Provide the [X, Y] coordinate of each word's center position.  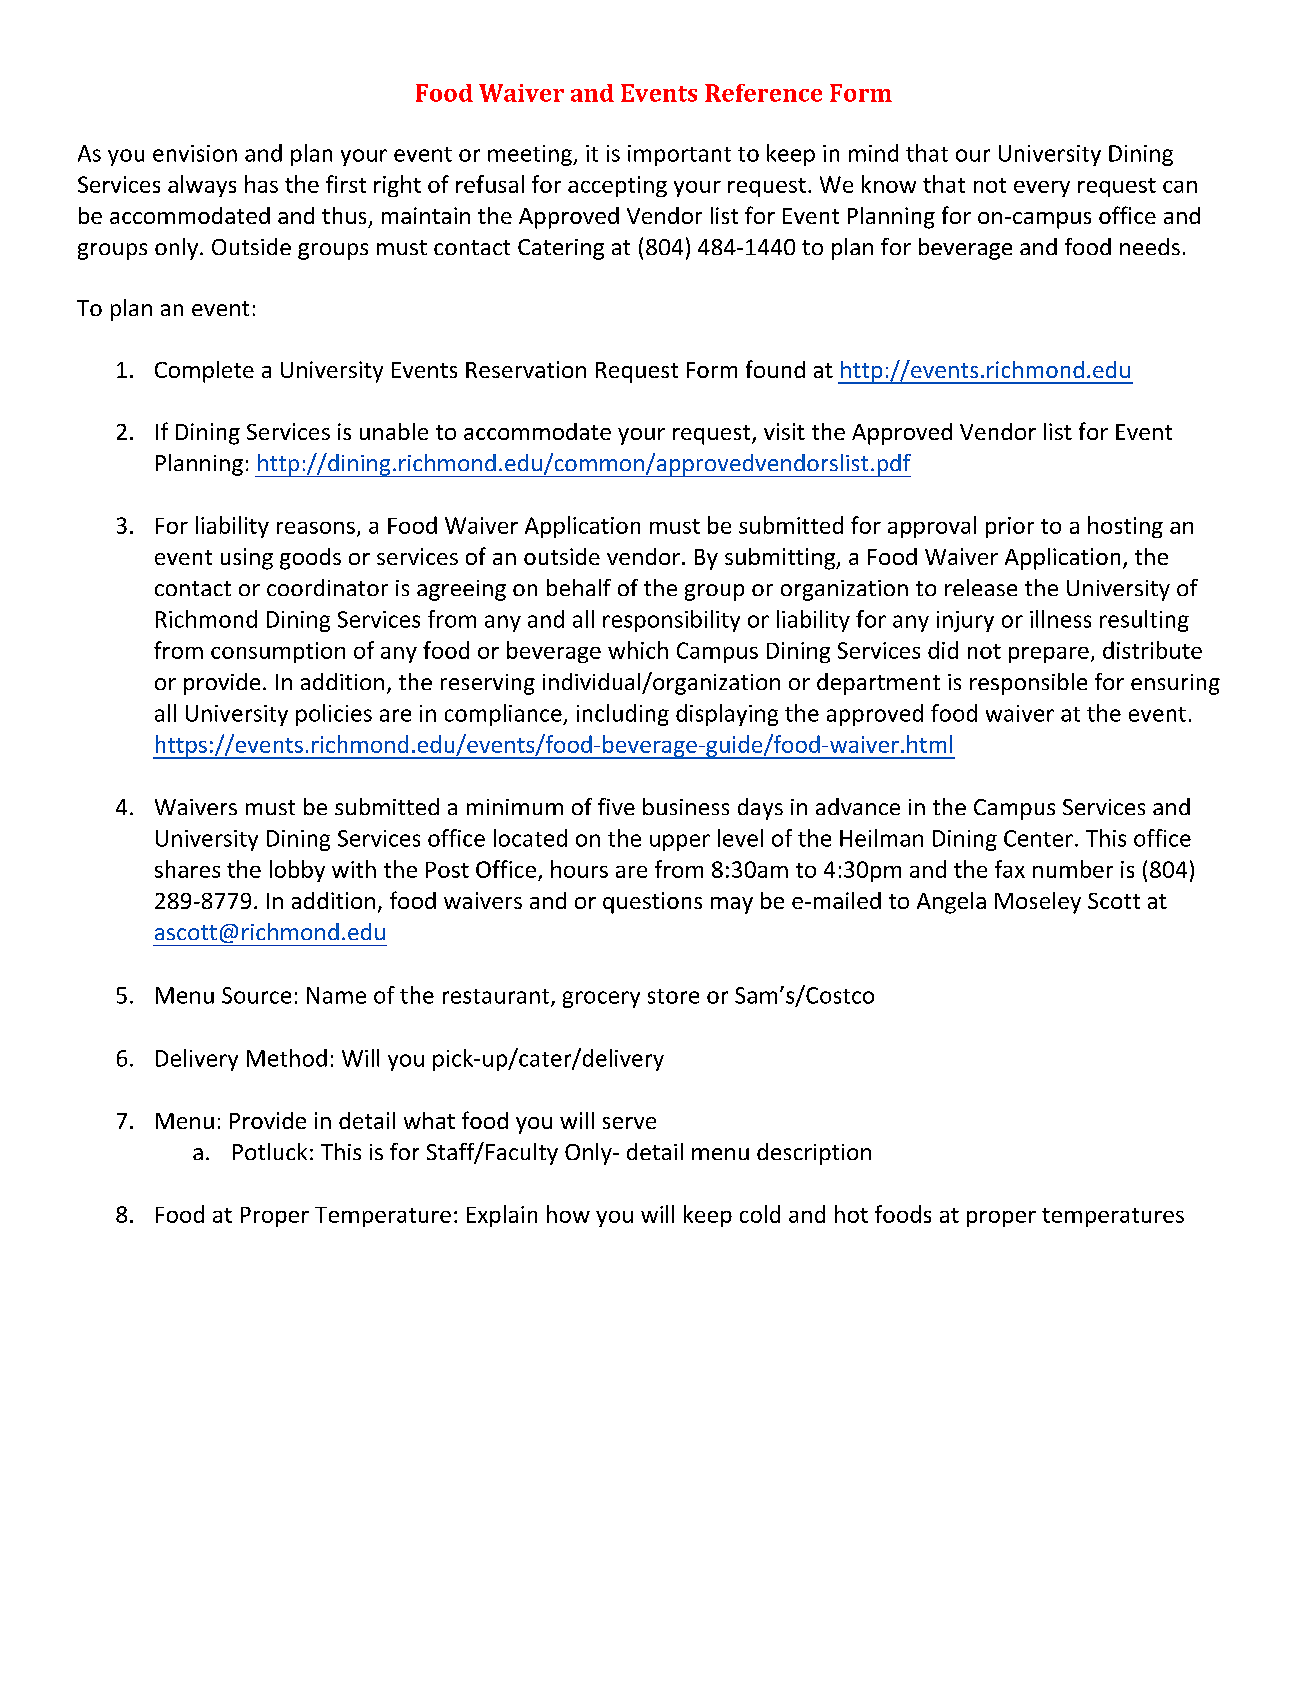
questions [652, 903]
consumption [278, 652]
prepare [1049, 655]
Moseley [1038, 903]
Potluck [270, 1151]
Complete [204, 372]
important [679, 155]
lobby [297, 871]
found [775, 369]
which [638, 650]
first [346, 184]
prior [1010, 527]
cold [760, 1214]
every [1042, 189]
